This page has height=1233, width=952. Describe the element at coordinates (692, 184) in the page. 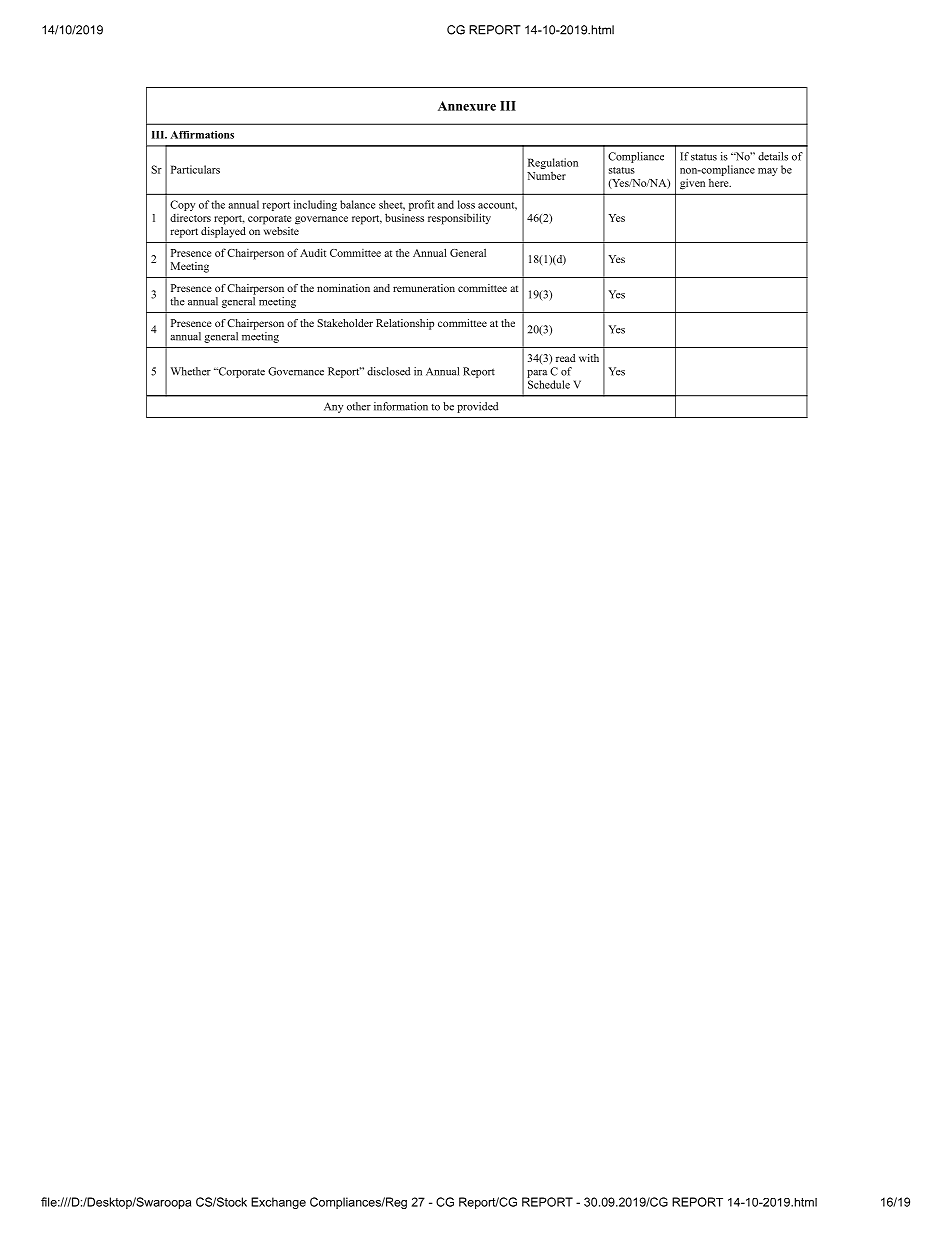

I see `given` at that location.
